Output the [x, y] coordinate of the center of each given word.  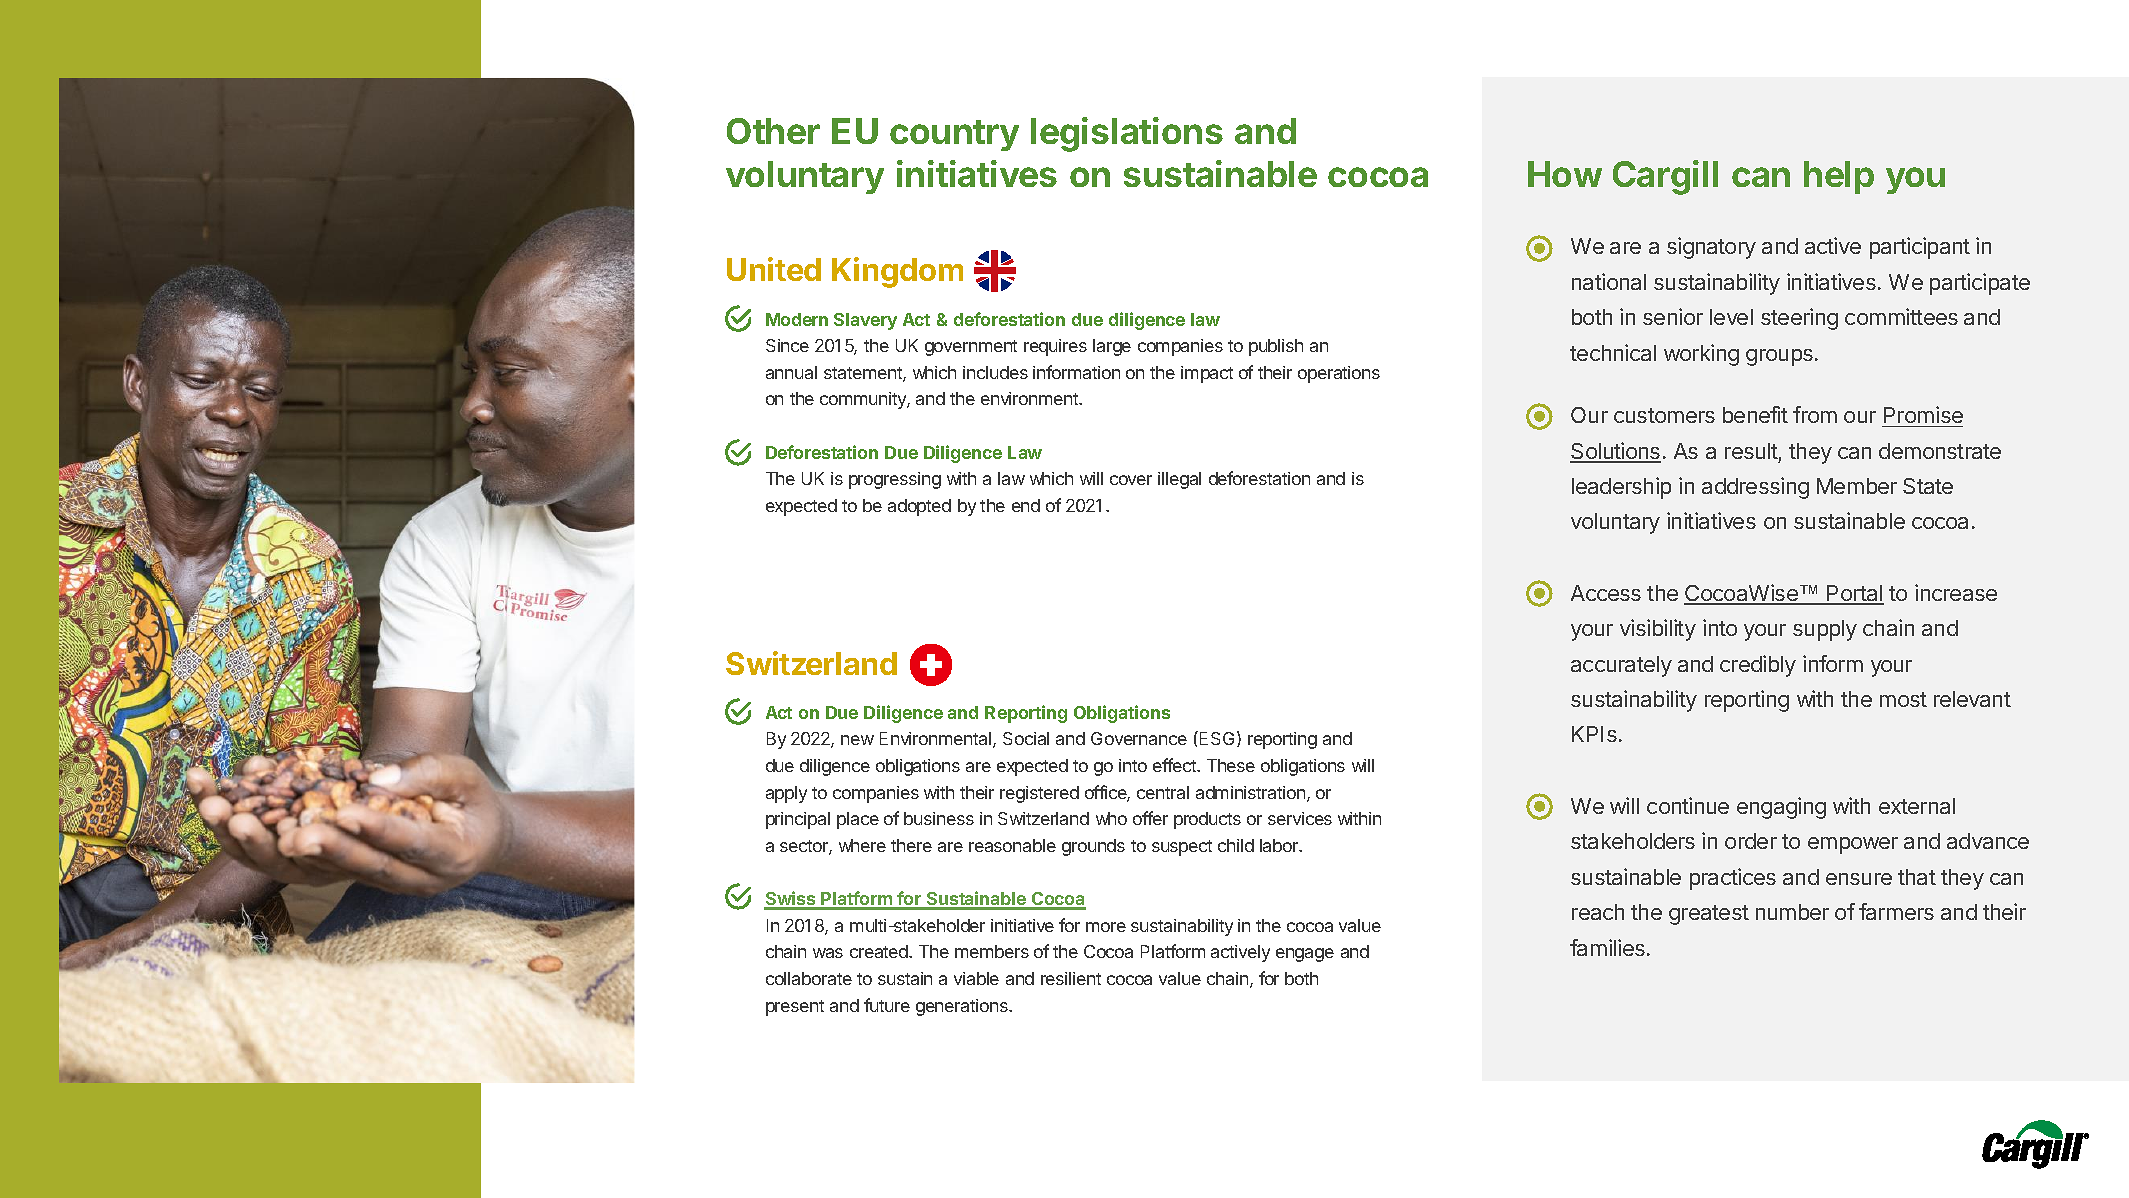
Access [1606, 593]
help [1839, 177]
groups [1779, 357]
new [857, 740]
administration [1252, 794]
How [1565, 174]
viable [976, 978]
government [971, 348]
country [954, 135]
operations [1339, 374]
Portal [1854, 594]
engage [1305, 955]
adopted [919, 507]
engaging [1781, 808]
